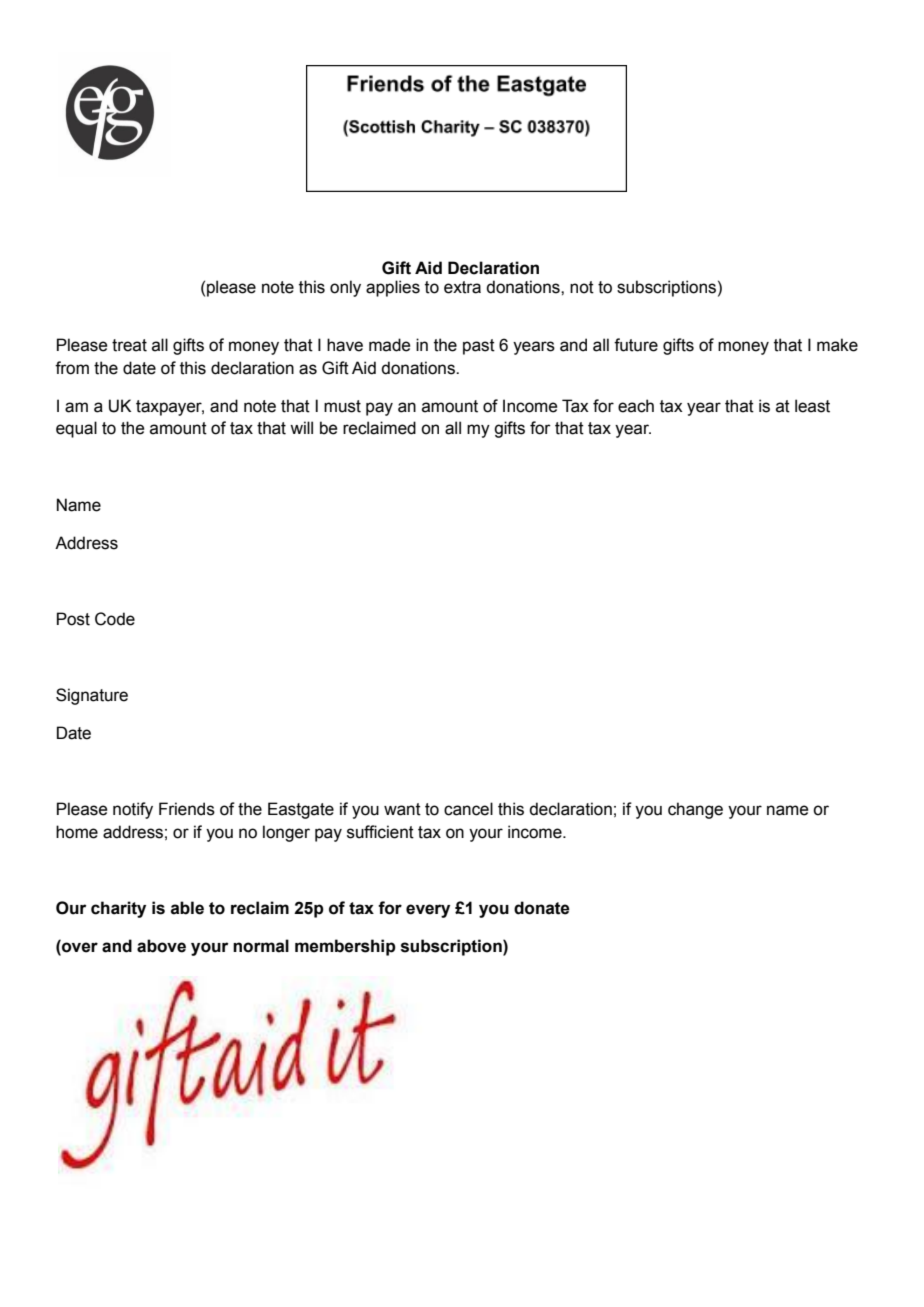  I want to click on every, so click(428, 911).
